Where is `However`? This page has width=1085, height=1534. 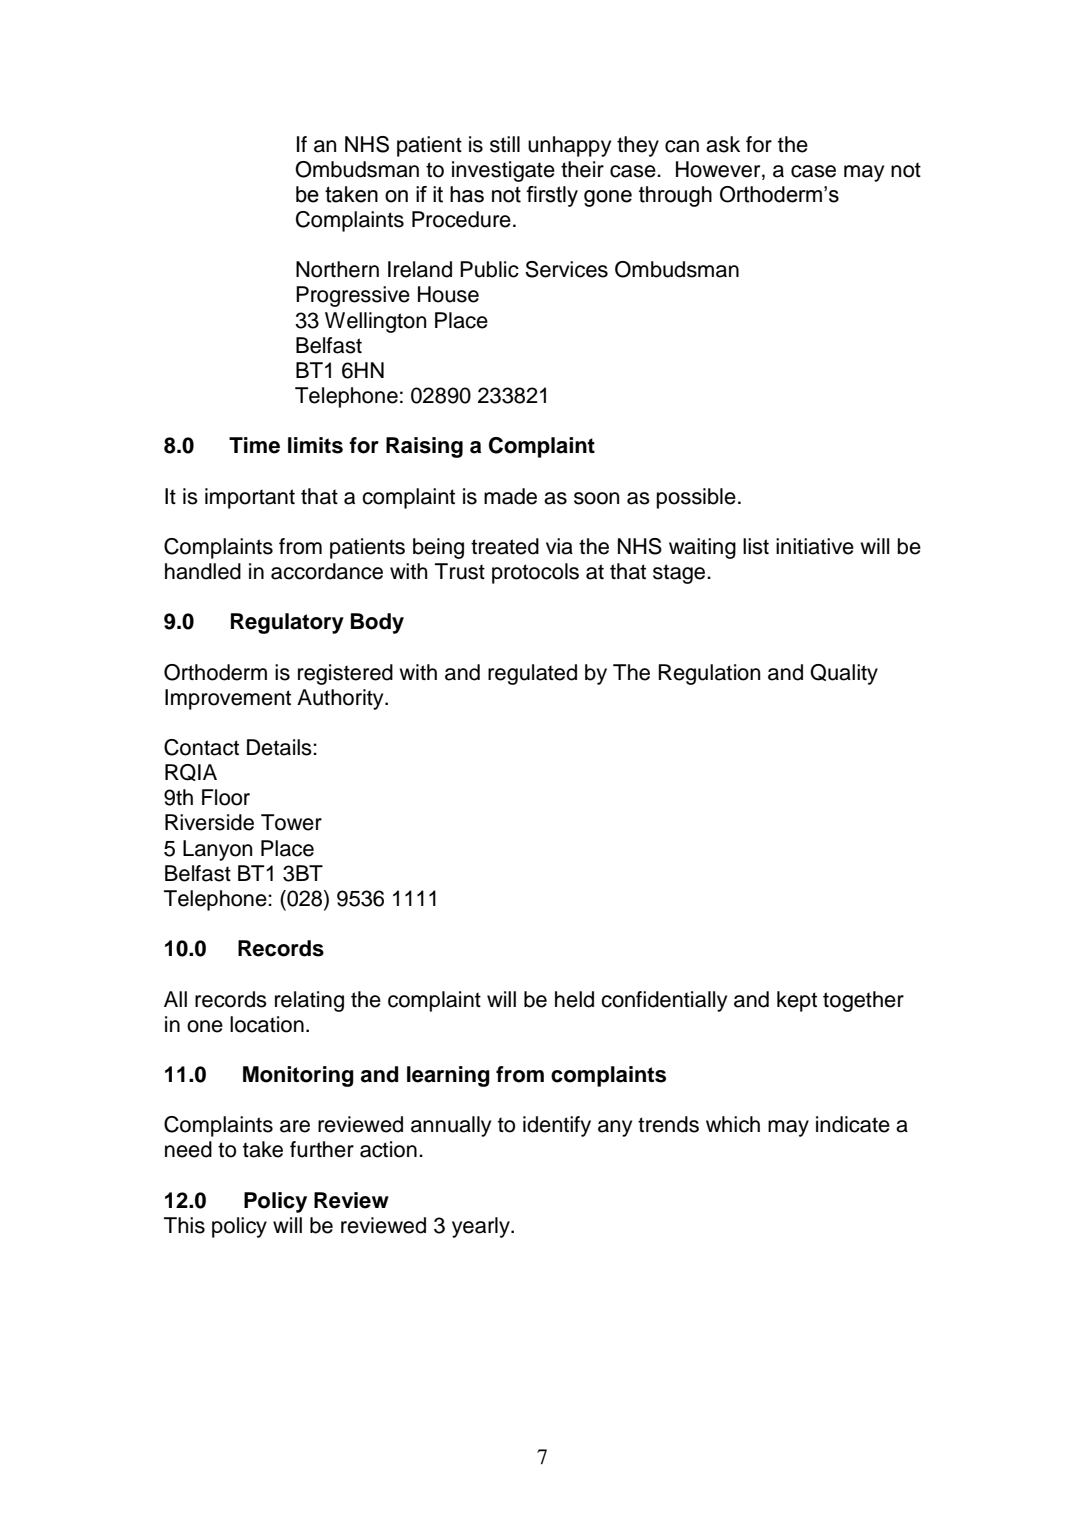
However is located at coordinates (719, 169).
